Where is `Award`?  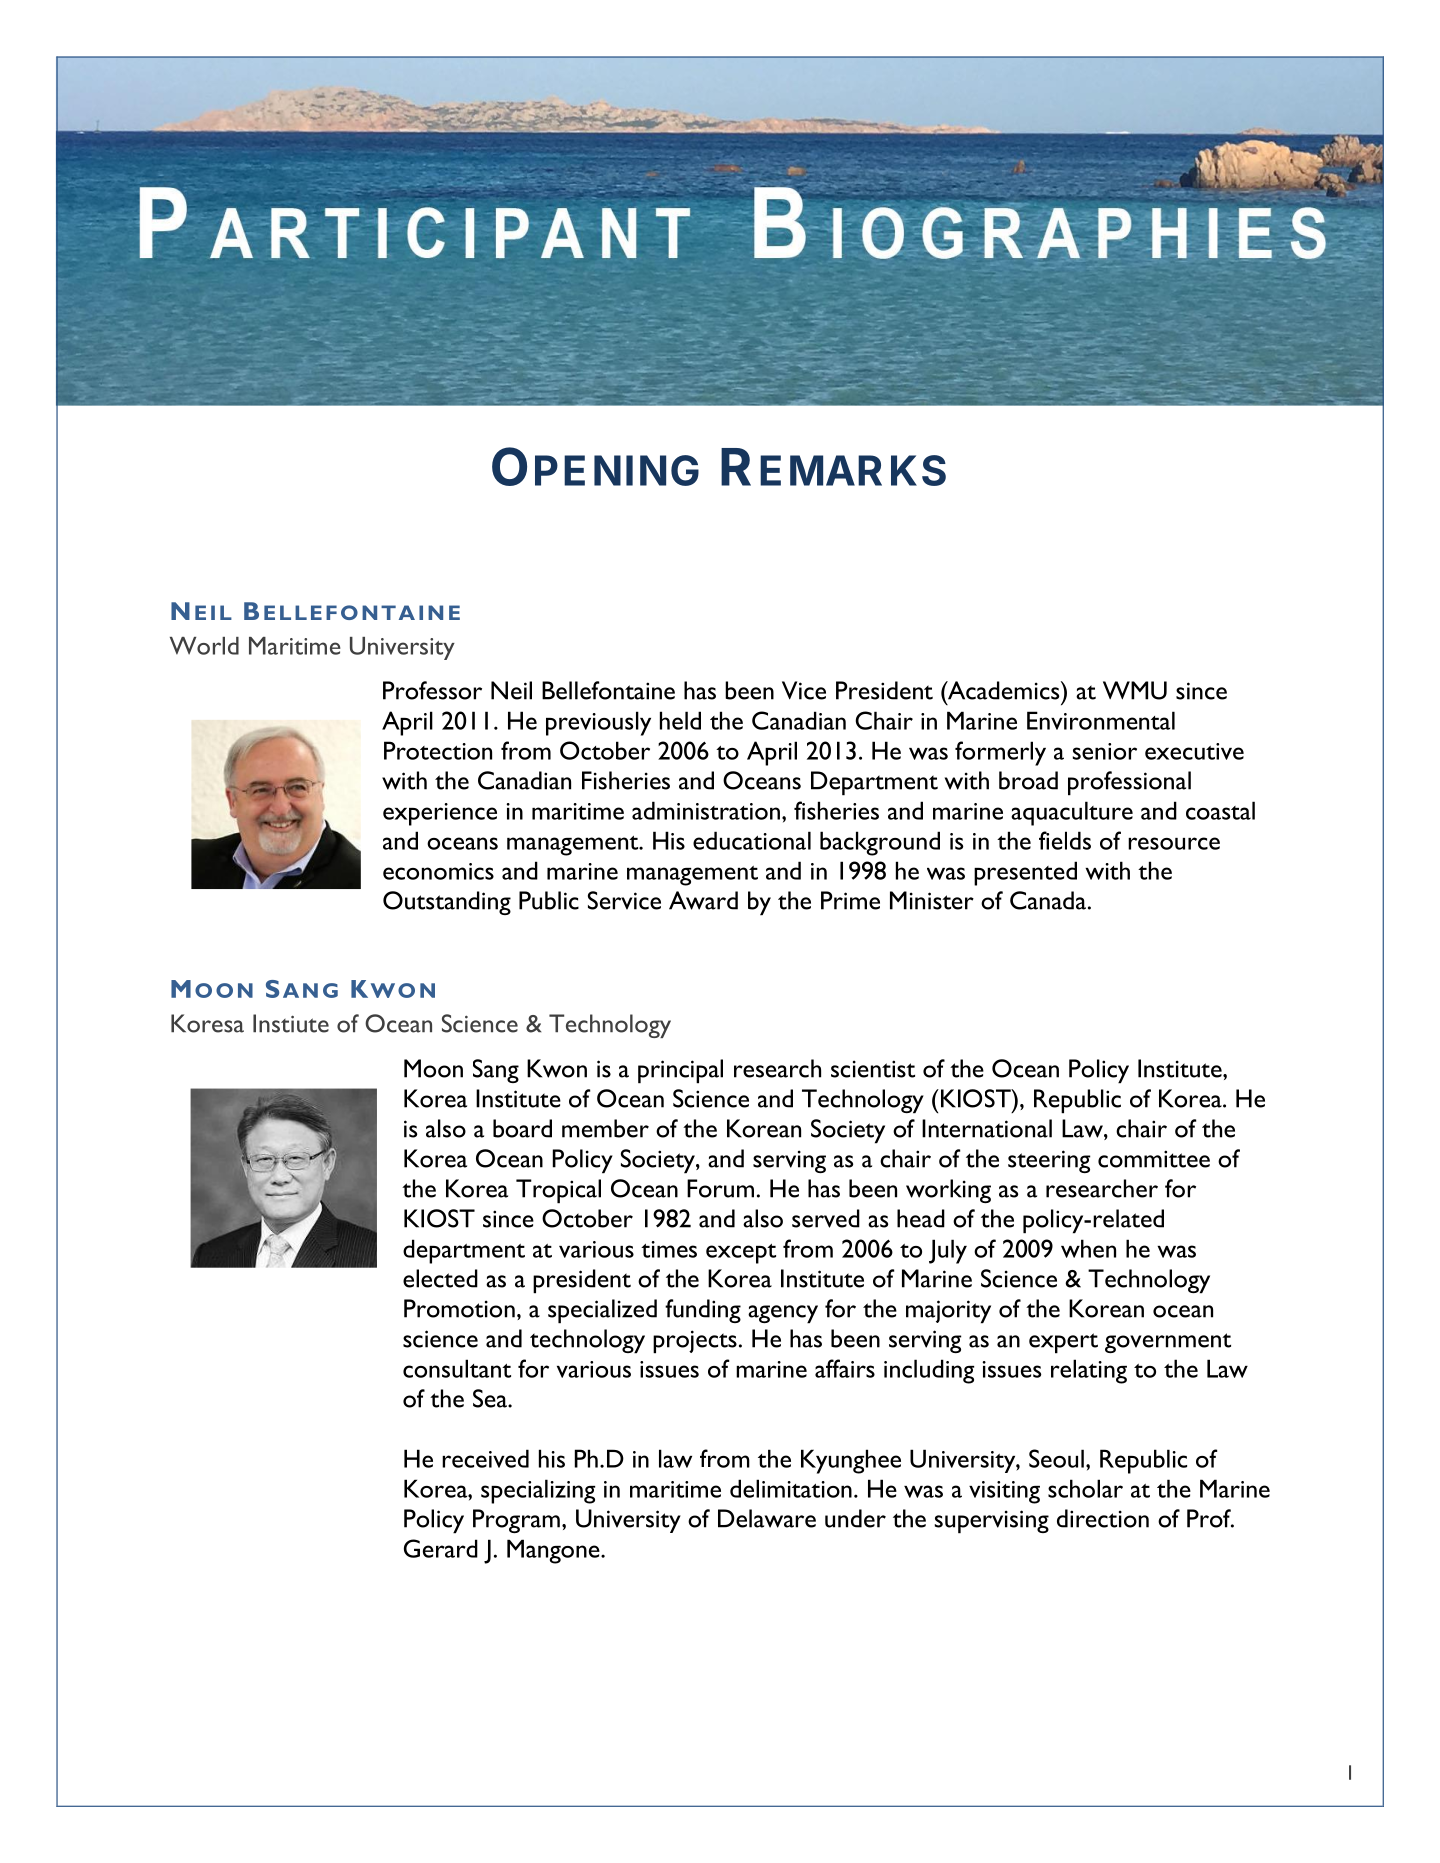
Award is located at coordinates (703, 900).
